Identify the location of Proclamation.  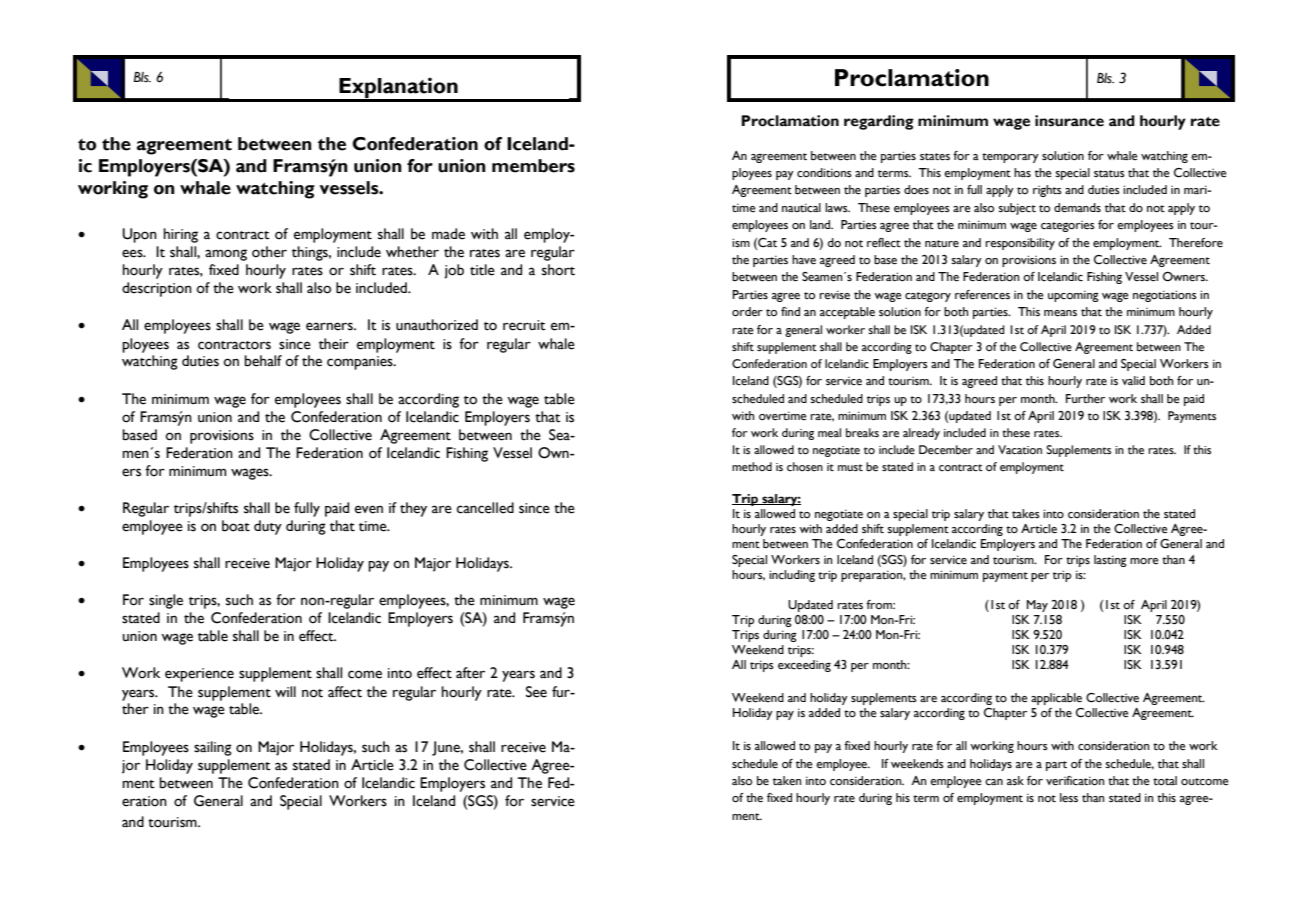
(790, 121).
